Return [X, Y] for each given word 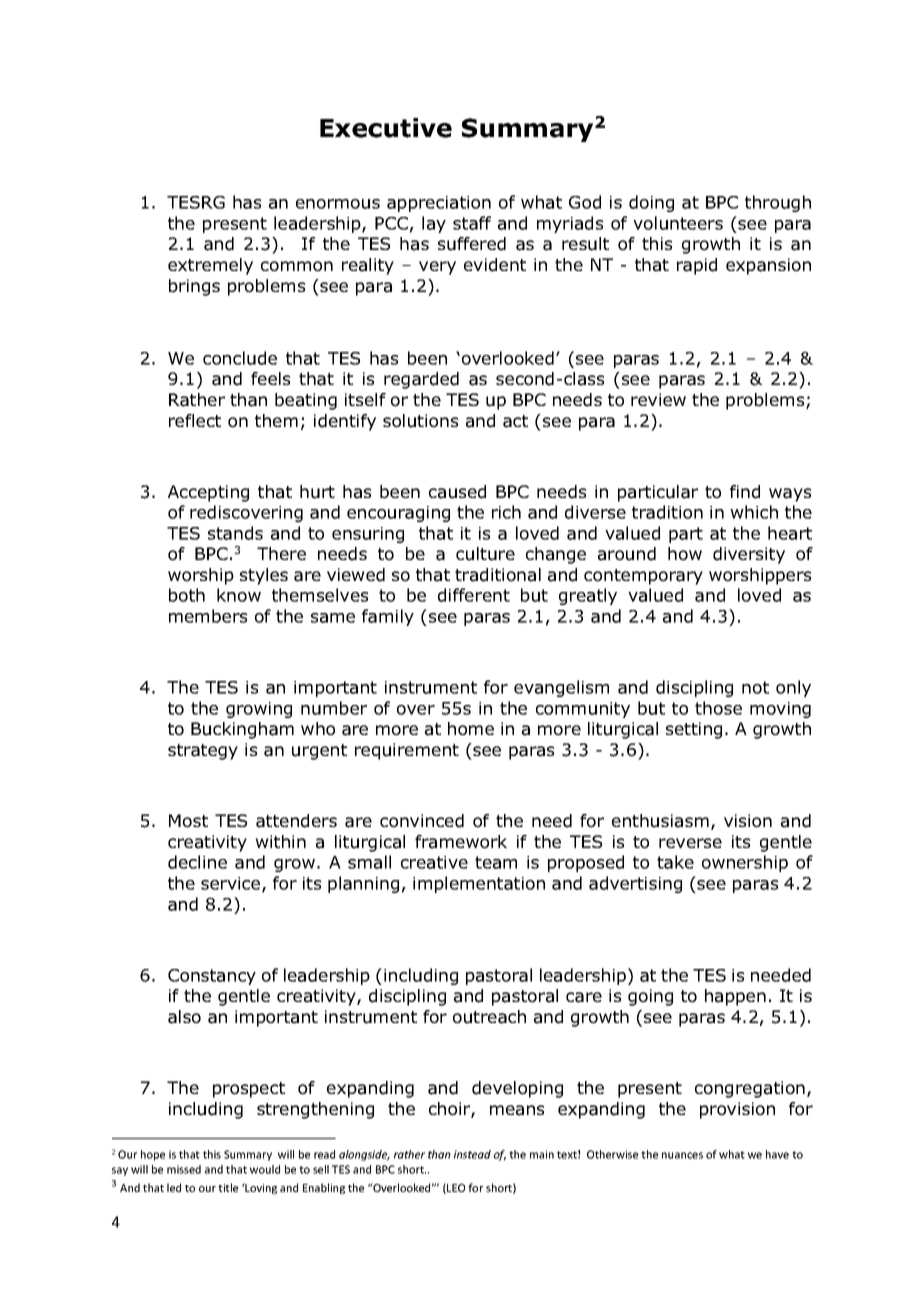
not [755, 687]
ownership [745, 863]
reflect [195, 420]
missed [184, 1169]
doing [651, 203]
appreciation [439, 204]
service [232, 884]
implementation [479, 884]
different [474, 595]
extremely [210, 266]
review [658, 399]
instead [472, 1154]
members [208, 616]
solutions [420, 421]
